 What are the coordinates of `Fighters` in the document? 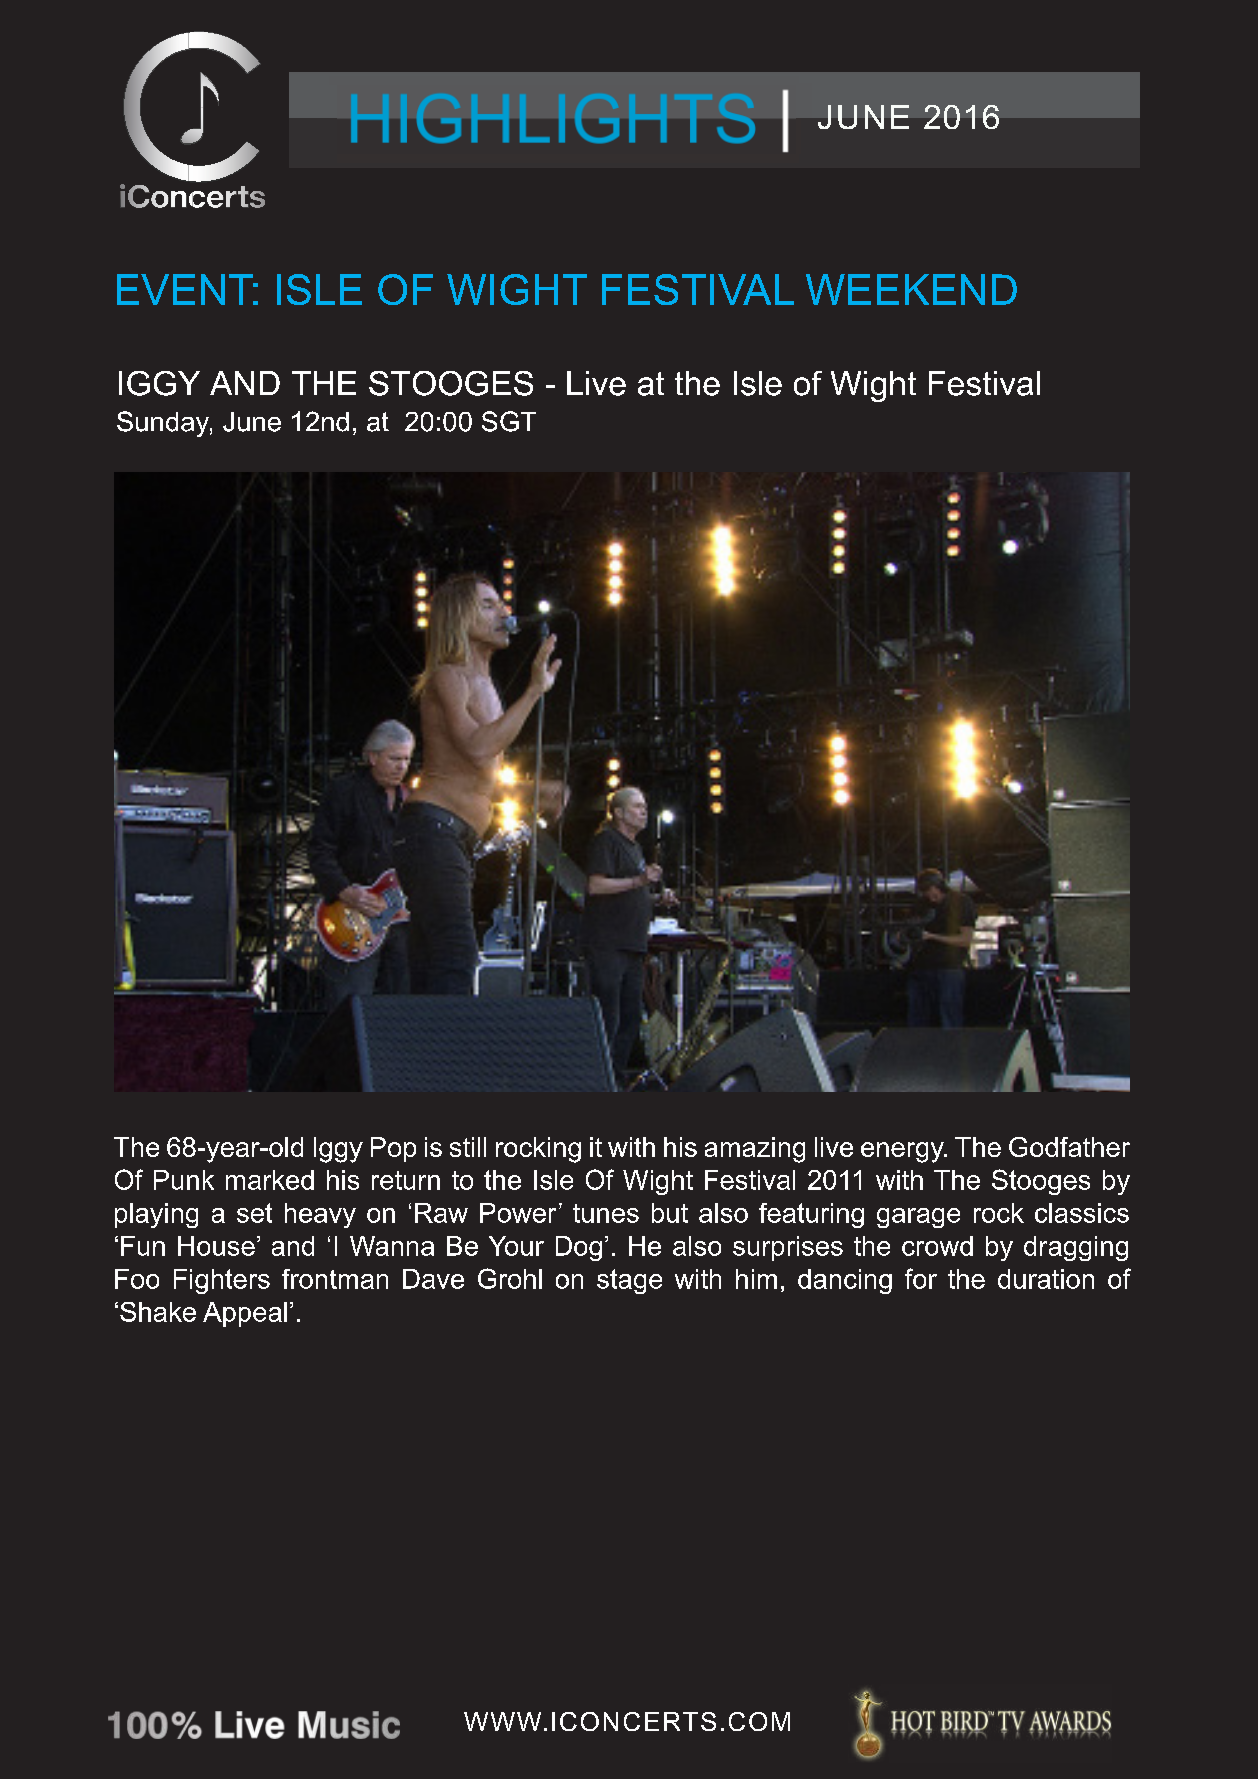 It's located at (222, 1281).
